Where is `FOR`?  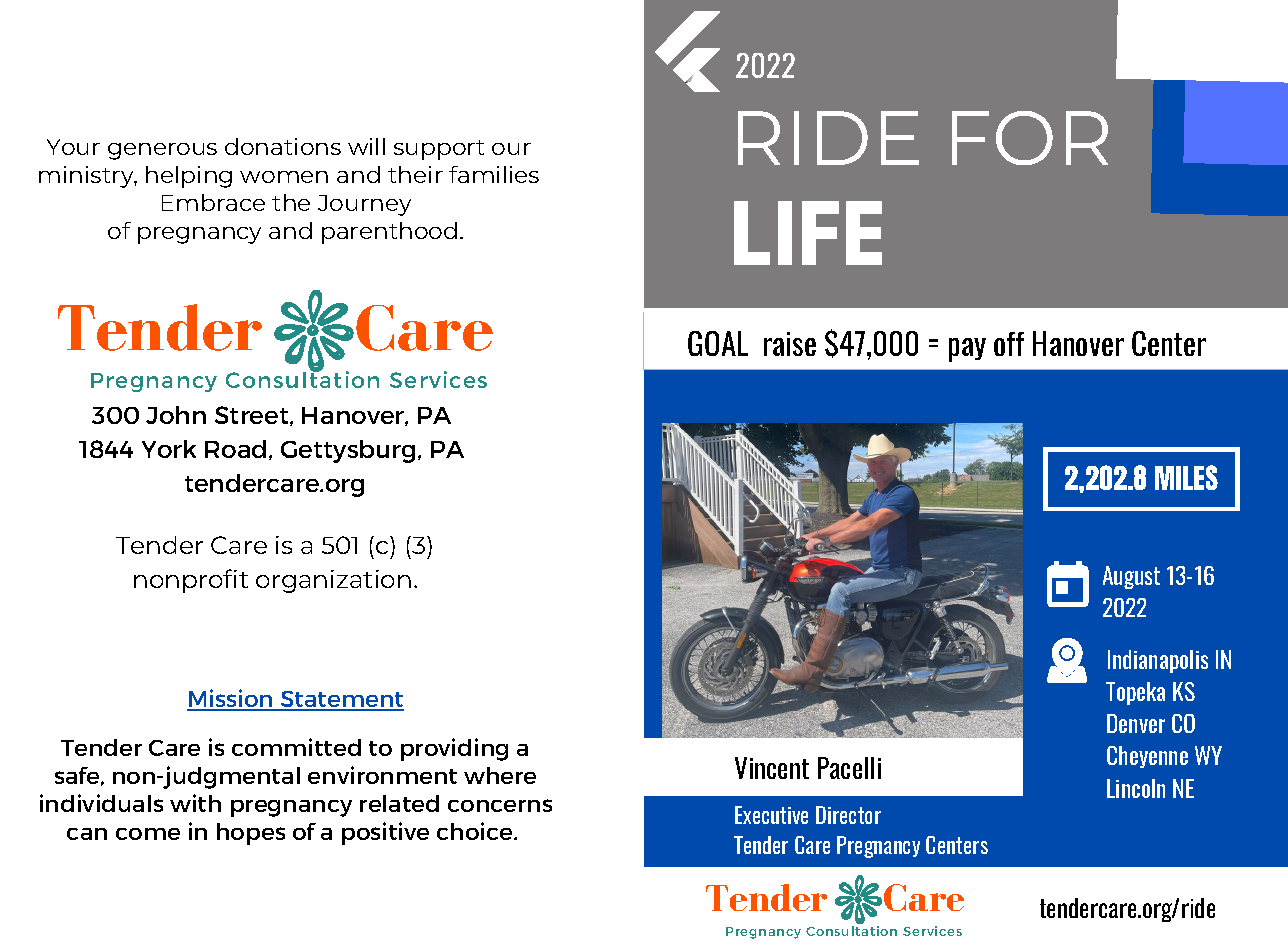 FOR is located at coordinates (1030, 138).
